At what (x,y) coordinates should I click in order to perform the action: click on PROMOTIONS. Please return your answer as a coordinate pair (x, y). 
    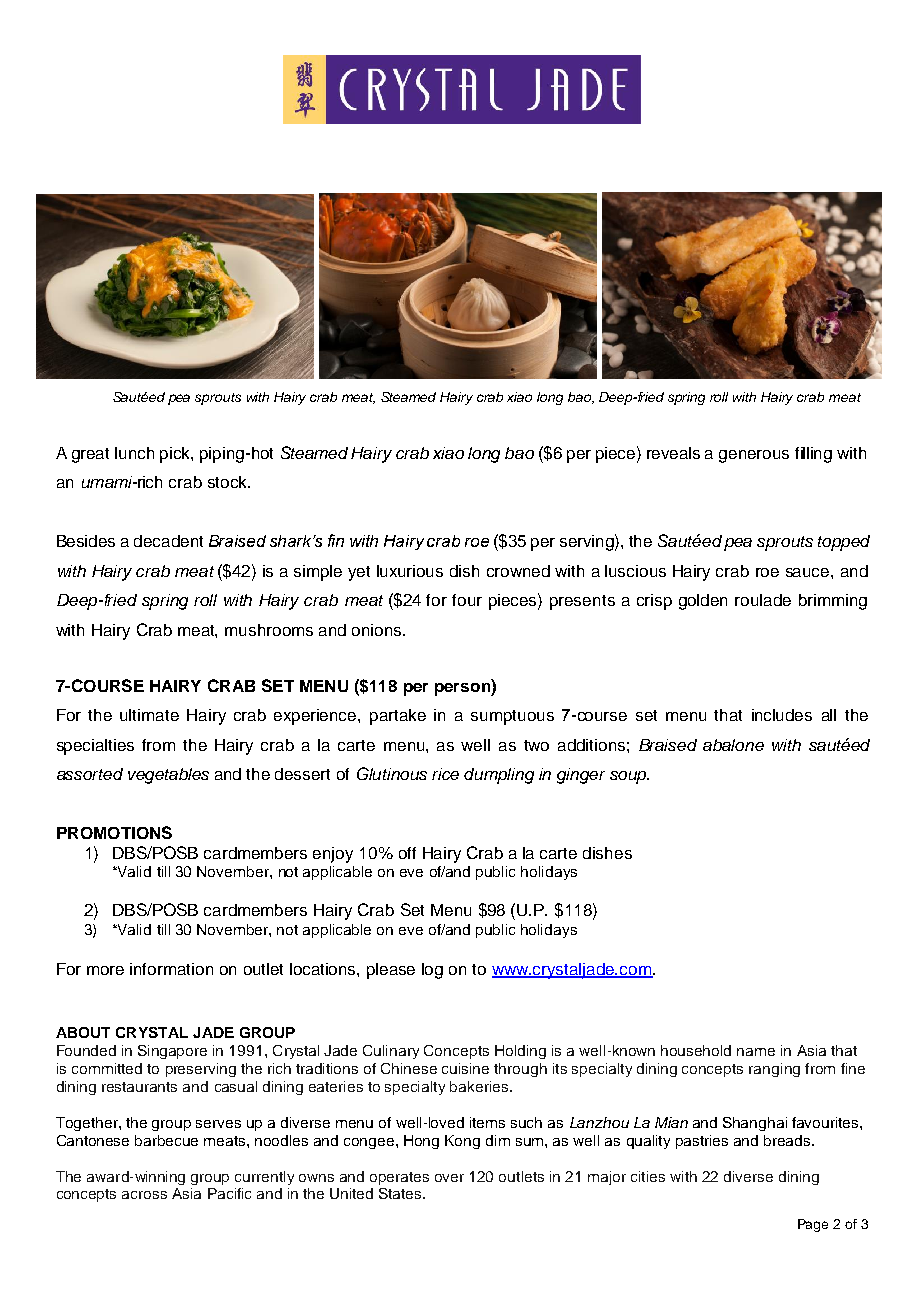
    Looking at the image, I should click on (114, 832).
